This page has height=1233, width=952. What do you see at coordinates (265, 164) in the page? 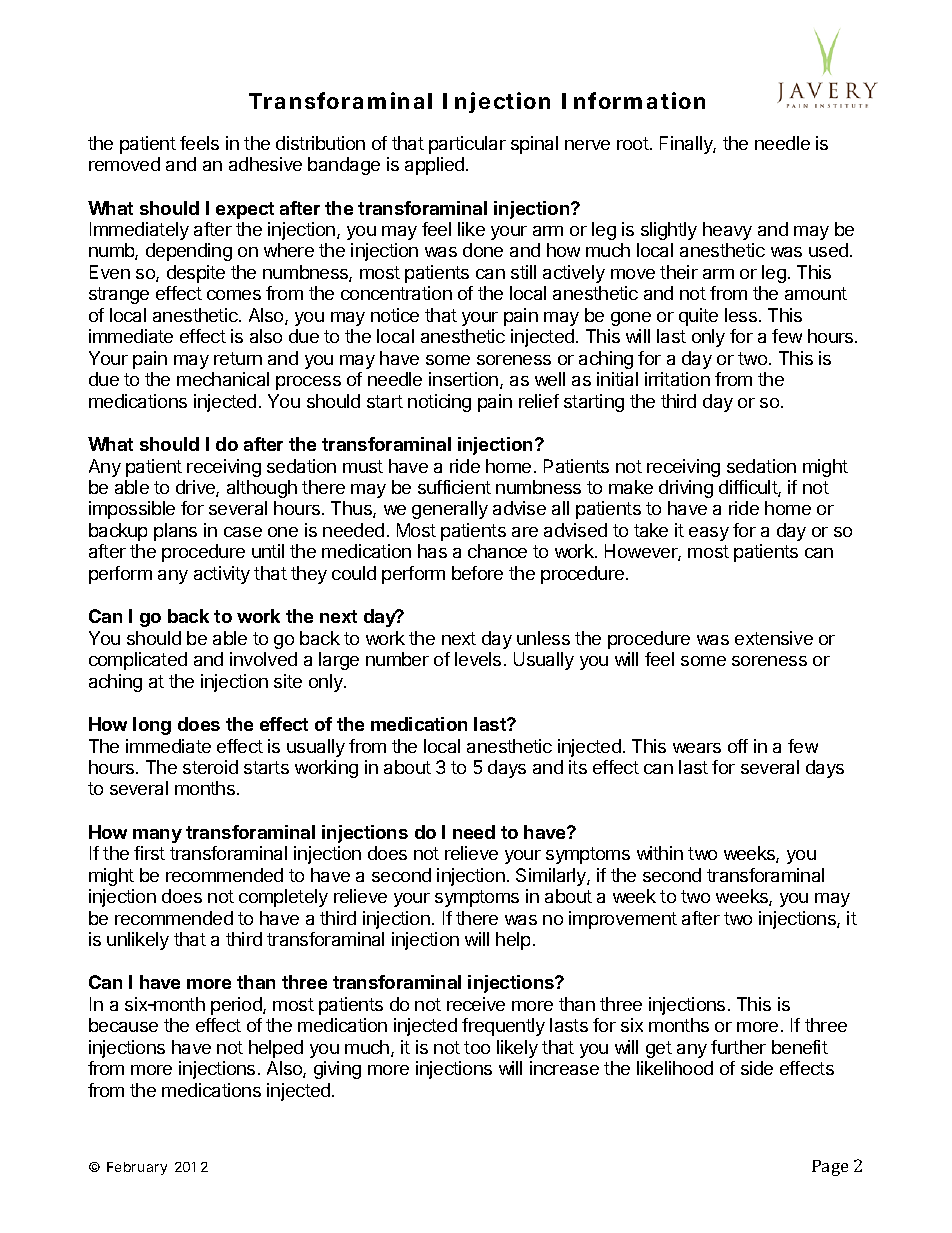
I see `adhesive` at bounding box center [265, 164].
